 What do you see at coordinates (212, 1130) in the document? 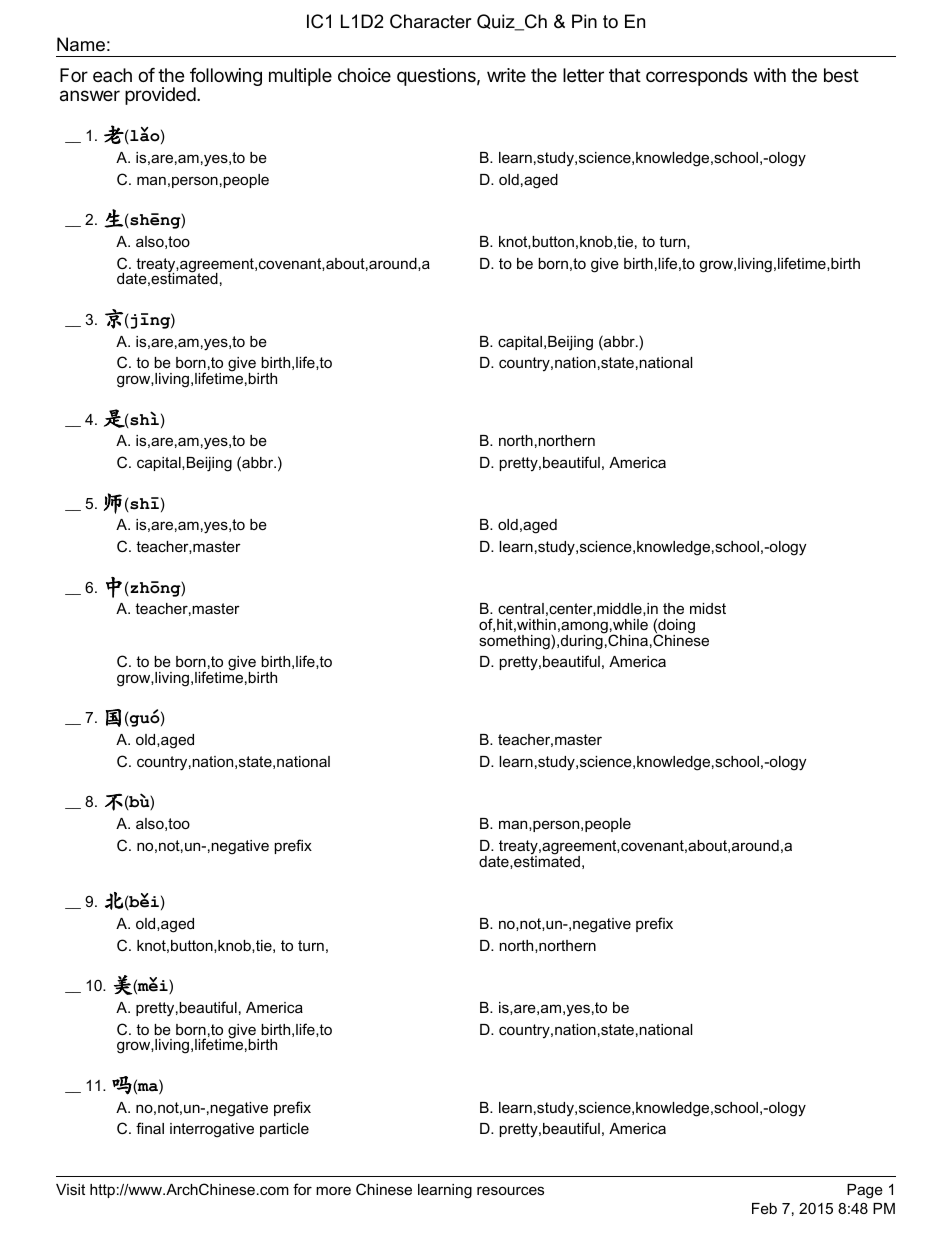
I see `interrogative` at bounding box center [212, 1130].
